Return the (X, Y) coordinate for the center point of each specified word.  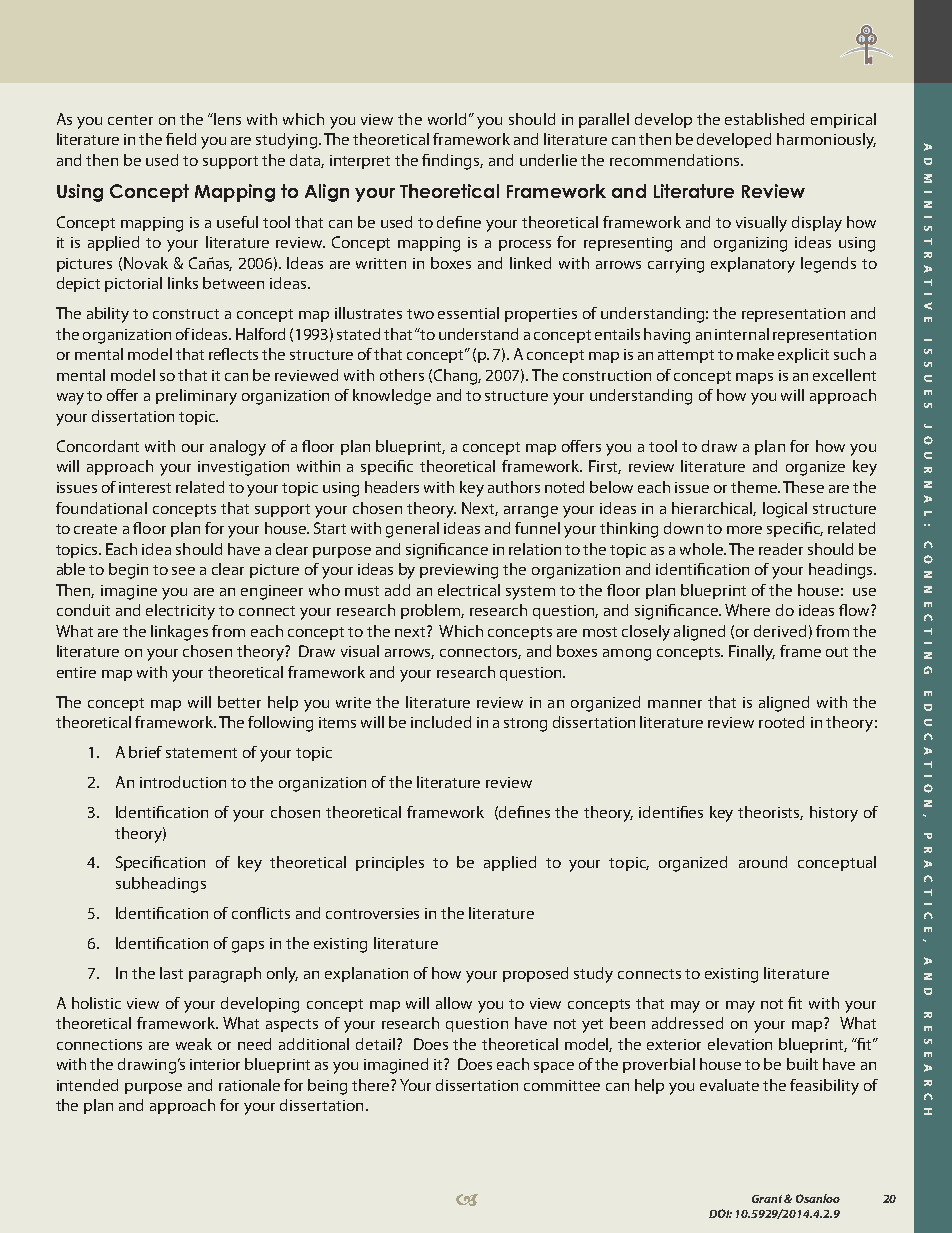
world (447, 119)
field (181, 139)
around (763, 862)
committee (562, 1085)
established (764, 119)
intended (87, 1085)
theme (755, 487)
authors (514, 487)
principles (390, 863)
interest (145, 487)
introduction (183, 782)
